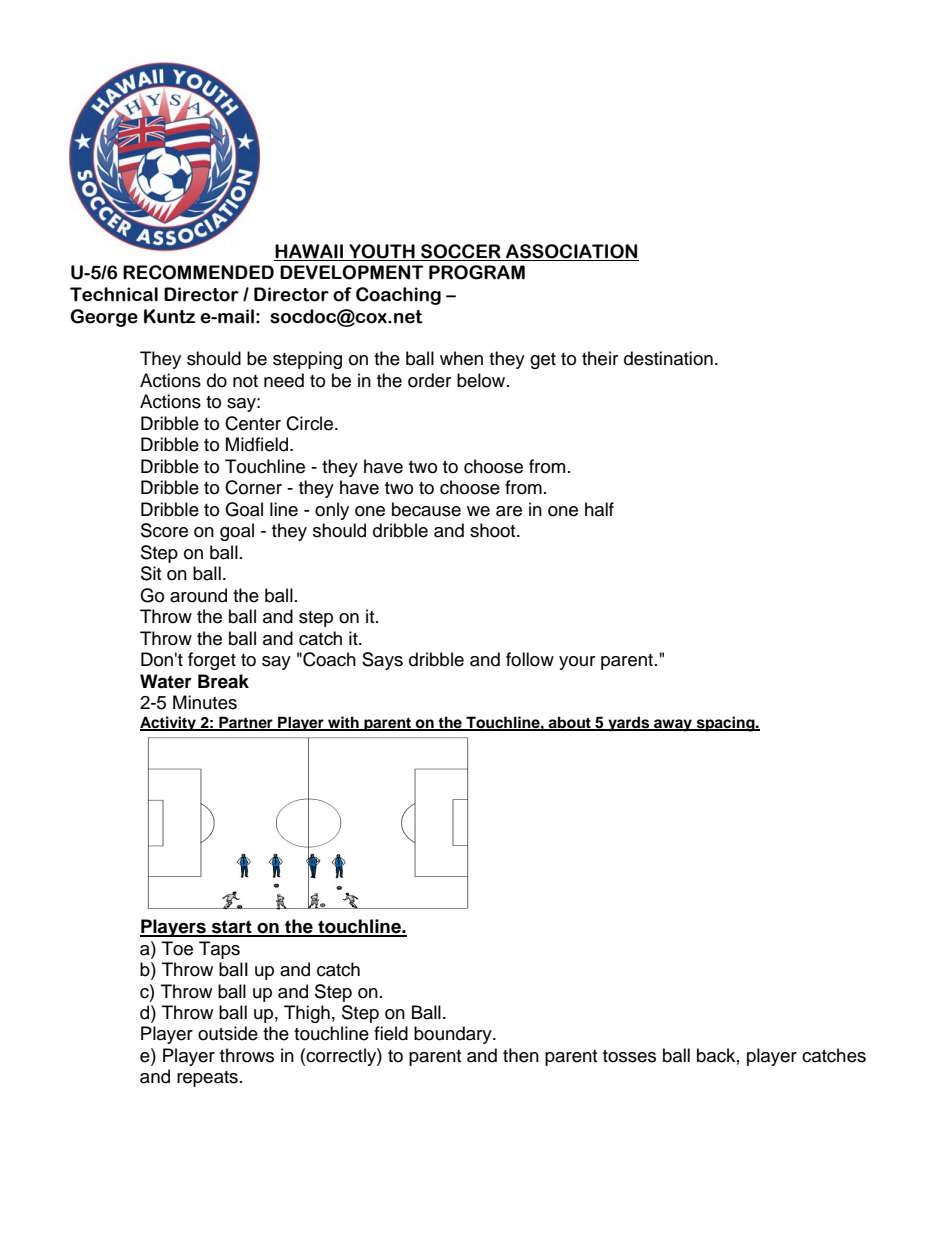 The height and width of the screenshot is (1233, 952). I want to click on ASSOCIATION, so click(571, 251).
